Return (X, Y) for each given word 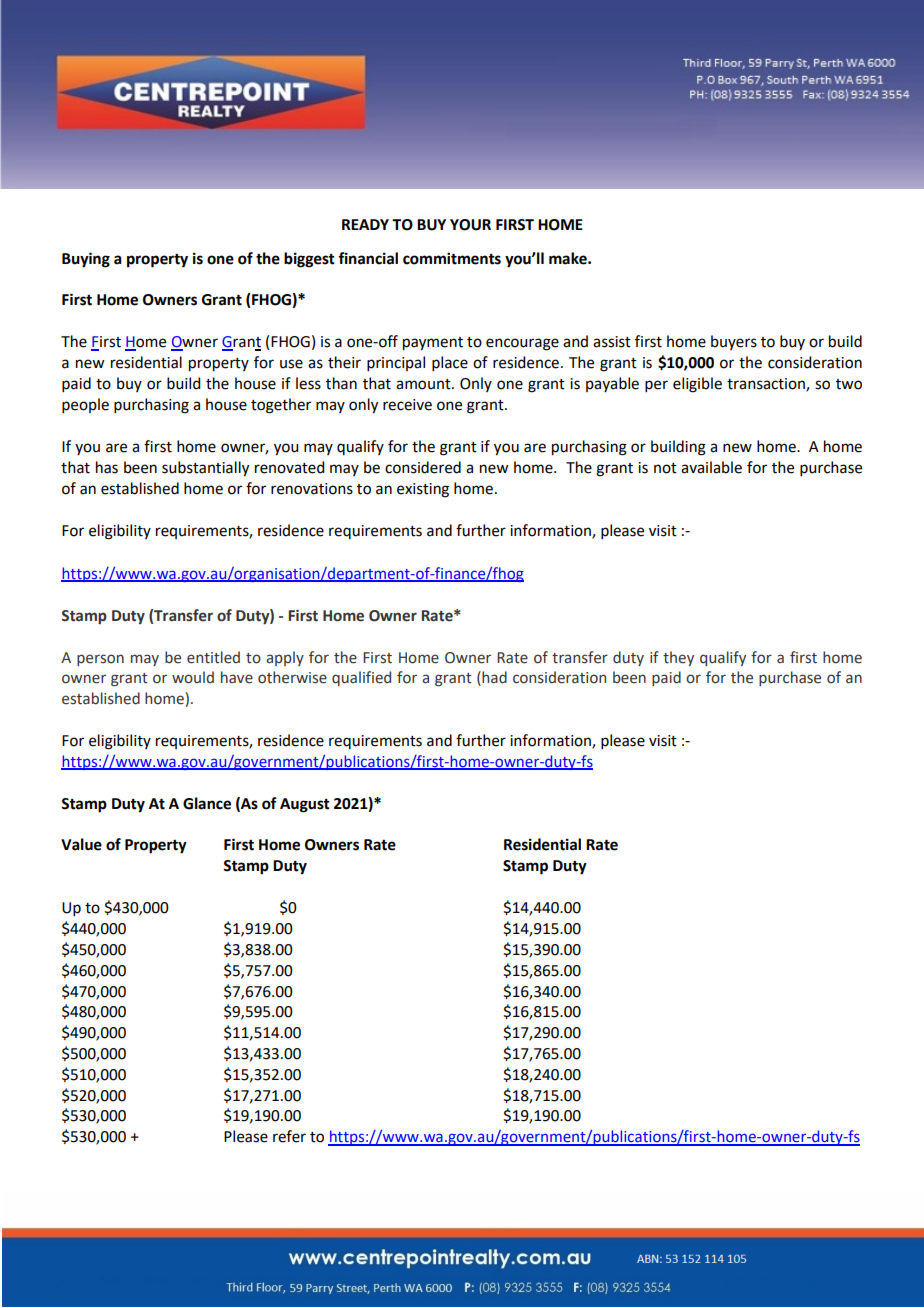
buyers (734, 342)
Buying (86, 260)
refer (289, 1136)
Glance (207, 803)
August (305, 805)
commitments (452, 258)
